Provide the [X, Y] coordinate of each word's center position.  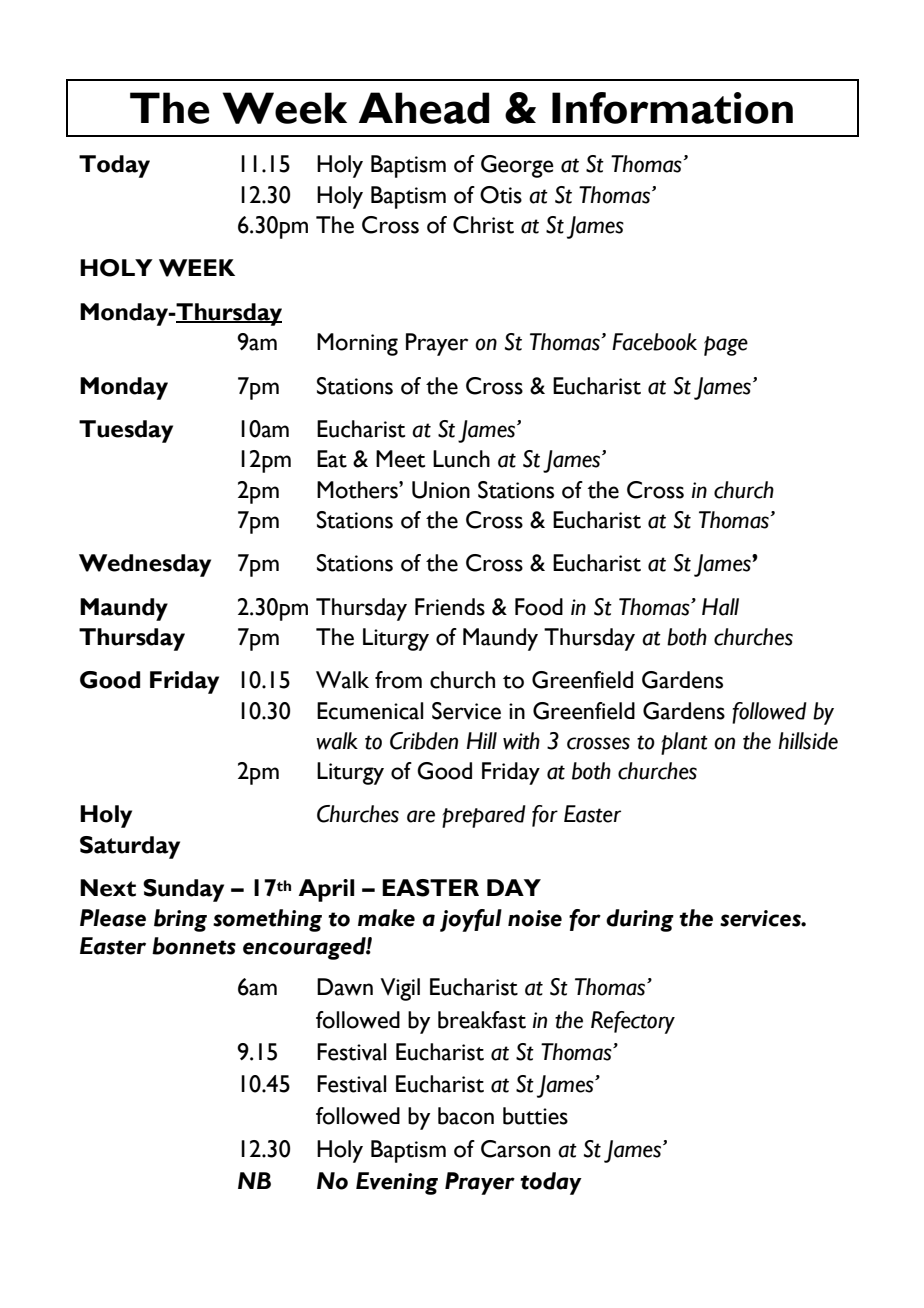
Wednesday [145, 565]
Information [672, 108]
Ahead [424, 108]
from [398, 680]
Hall [720, 607]
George [517, 166]
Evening [397, 1183]
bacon [466, 1116]
